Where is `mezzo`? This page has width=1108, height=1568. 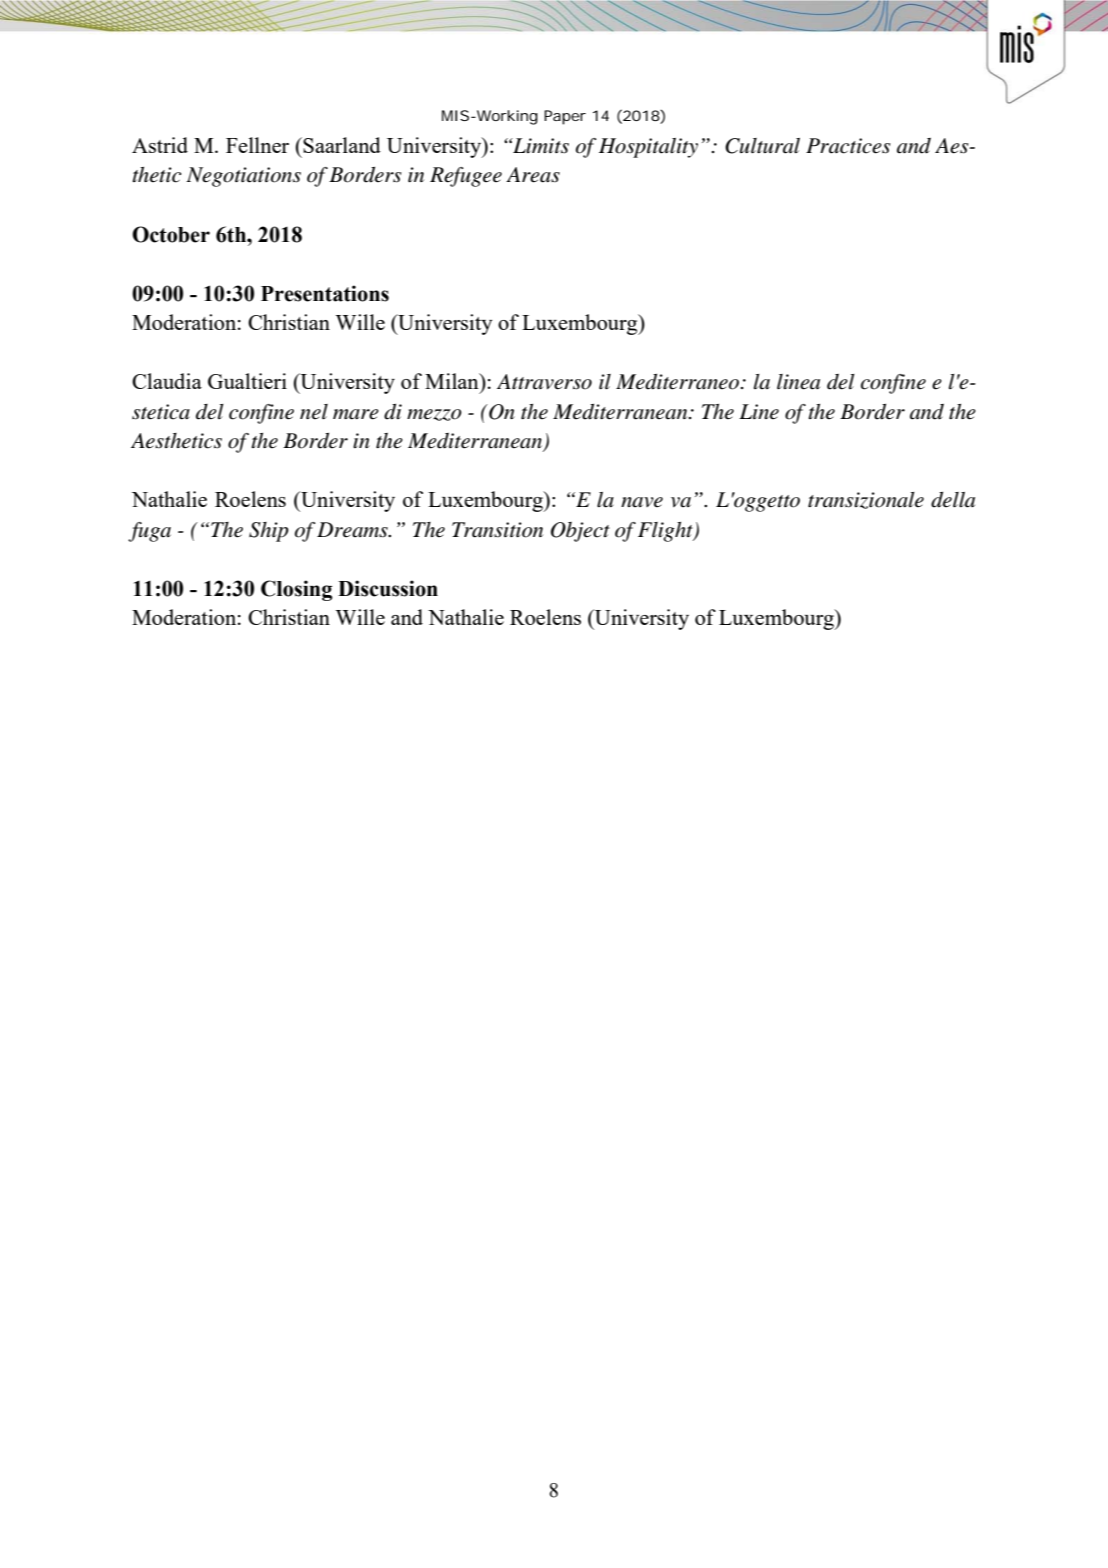
mezzo is located at coordinates (434, 415).
